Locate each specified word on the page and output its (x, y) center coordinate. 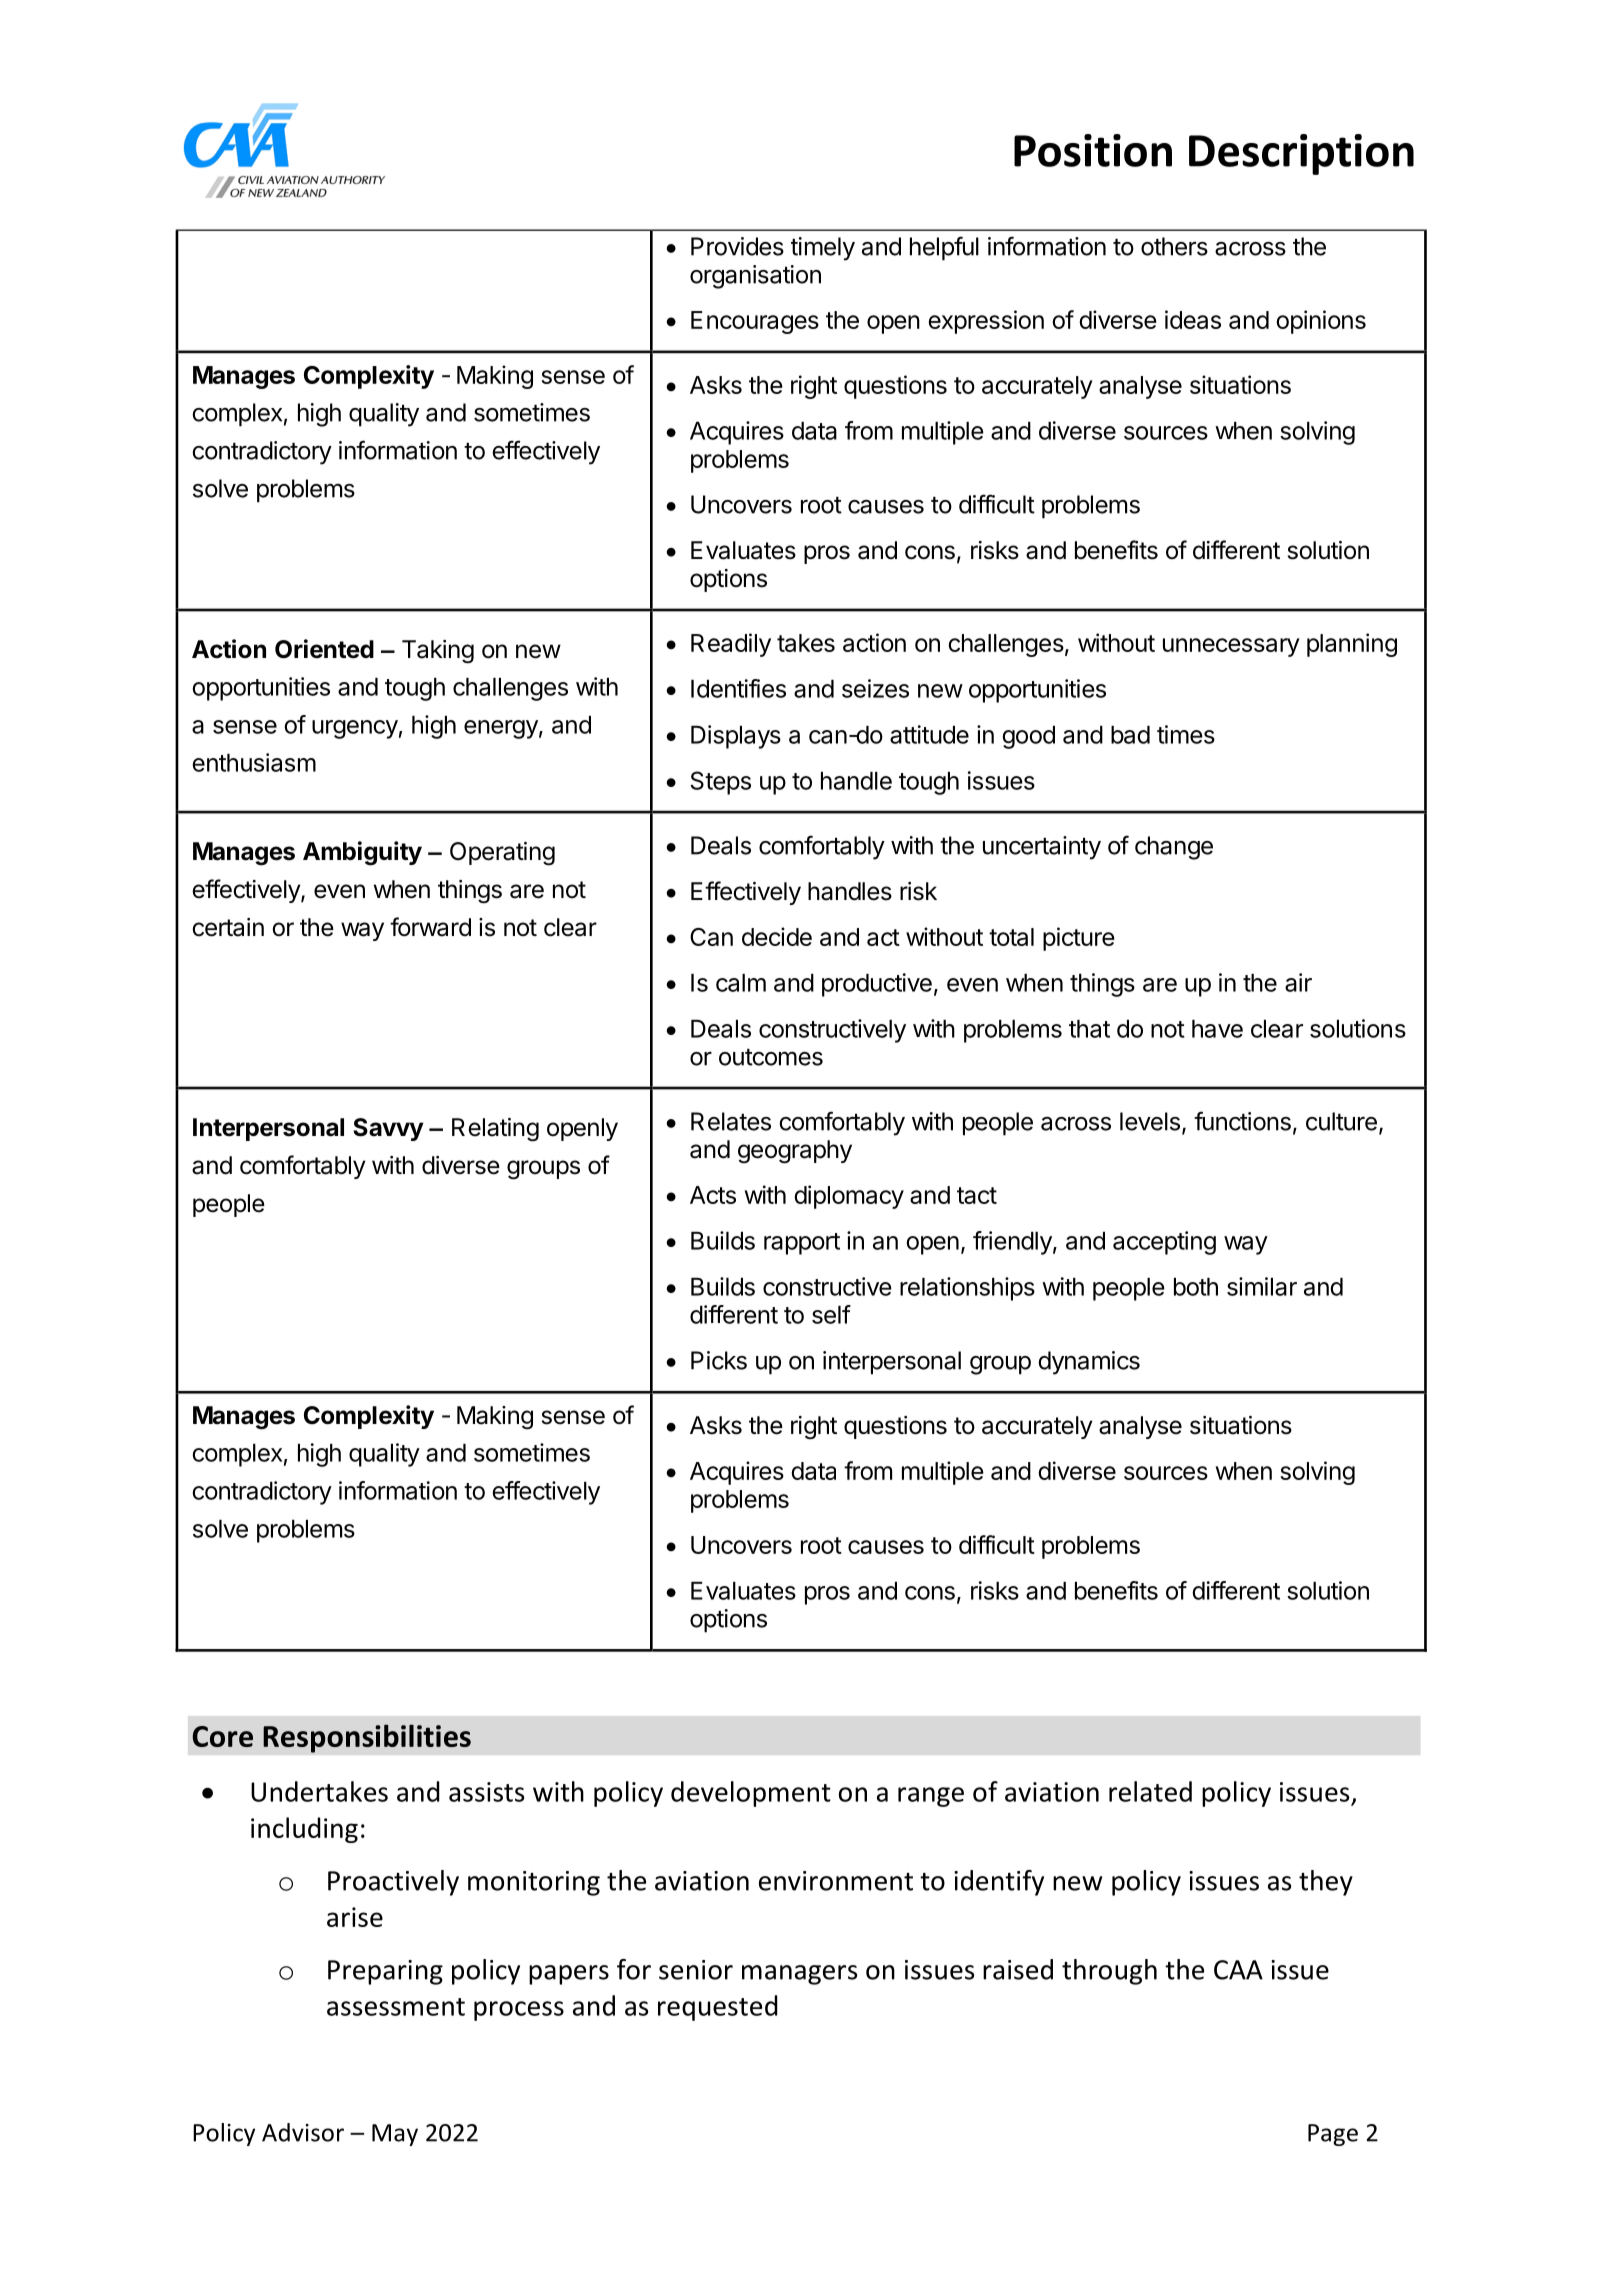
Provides (737, 246)
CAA (1238, 1970)
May (395, 2135)
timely (823, 249)
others (1174, 246)
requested (718, 2008)
